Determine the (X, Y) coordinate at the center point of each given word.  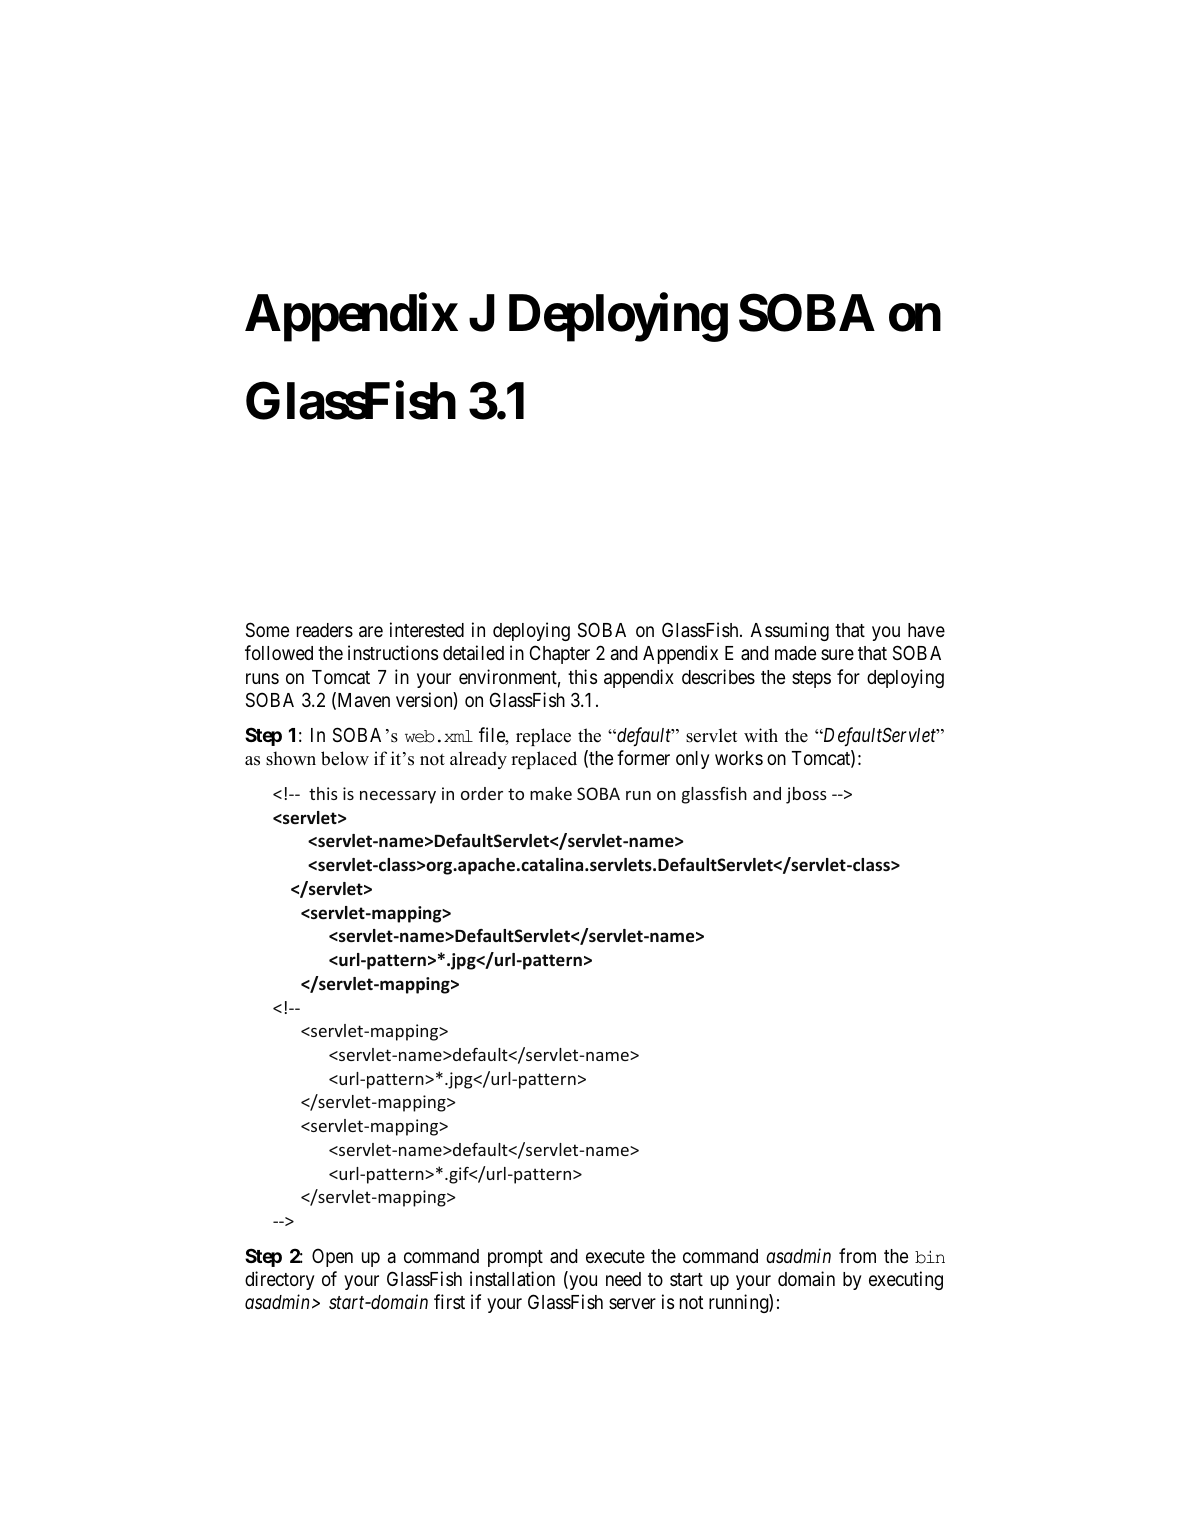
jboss (806, 795)
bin (930, 1257)
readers (325, 630)
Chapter (560, 654)
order (482, 793)
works (739, 758)
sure (837, 654)
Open (332, 1257)
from (857, 1255)
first (449, 1301)
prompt (515, 1258)
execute (615, 1256)
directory (280, 1280)
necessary (398, 797)
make (551, 793)
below (345, 758)
